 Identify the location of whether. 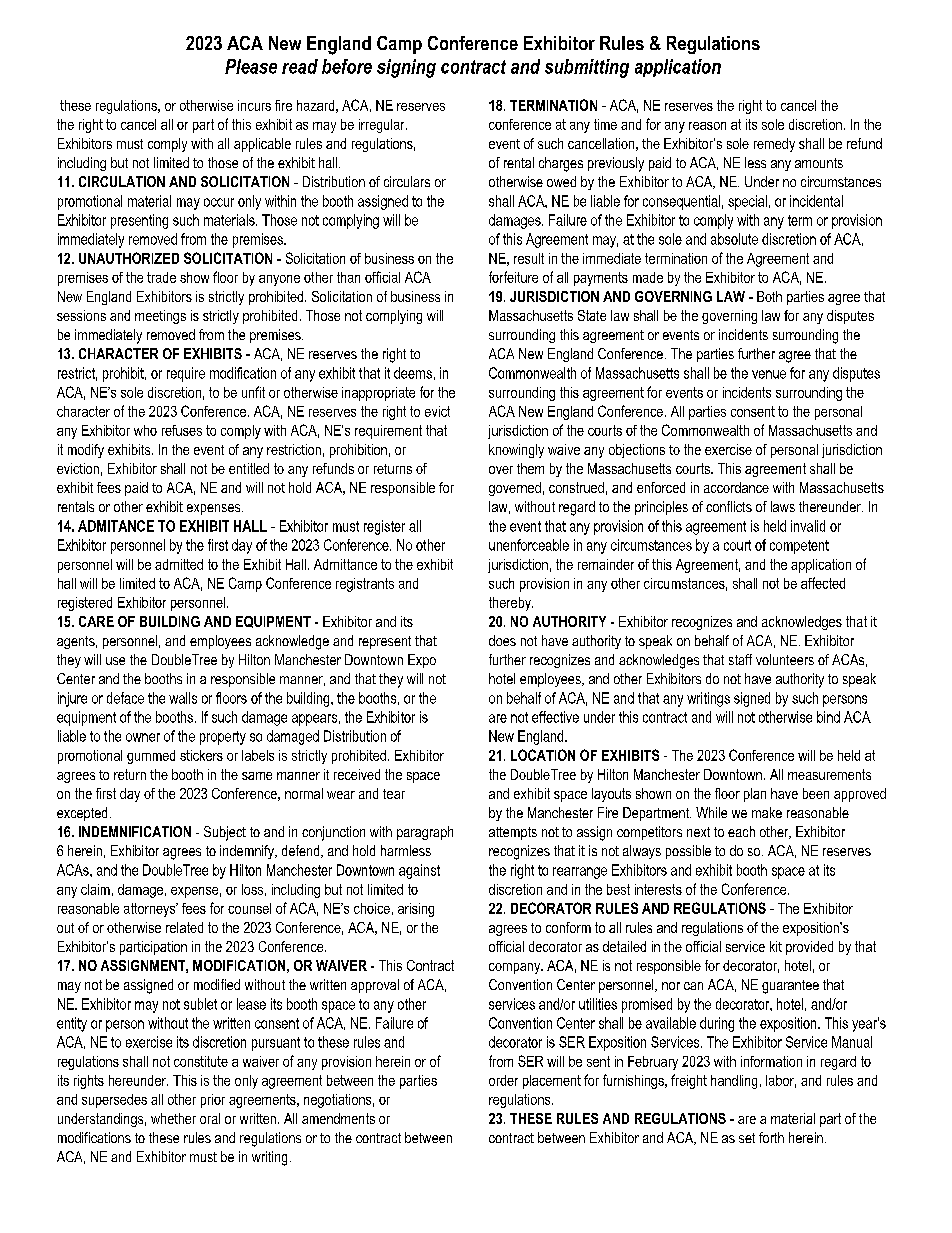
(173, 1118).
